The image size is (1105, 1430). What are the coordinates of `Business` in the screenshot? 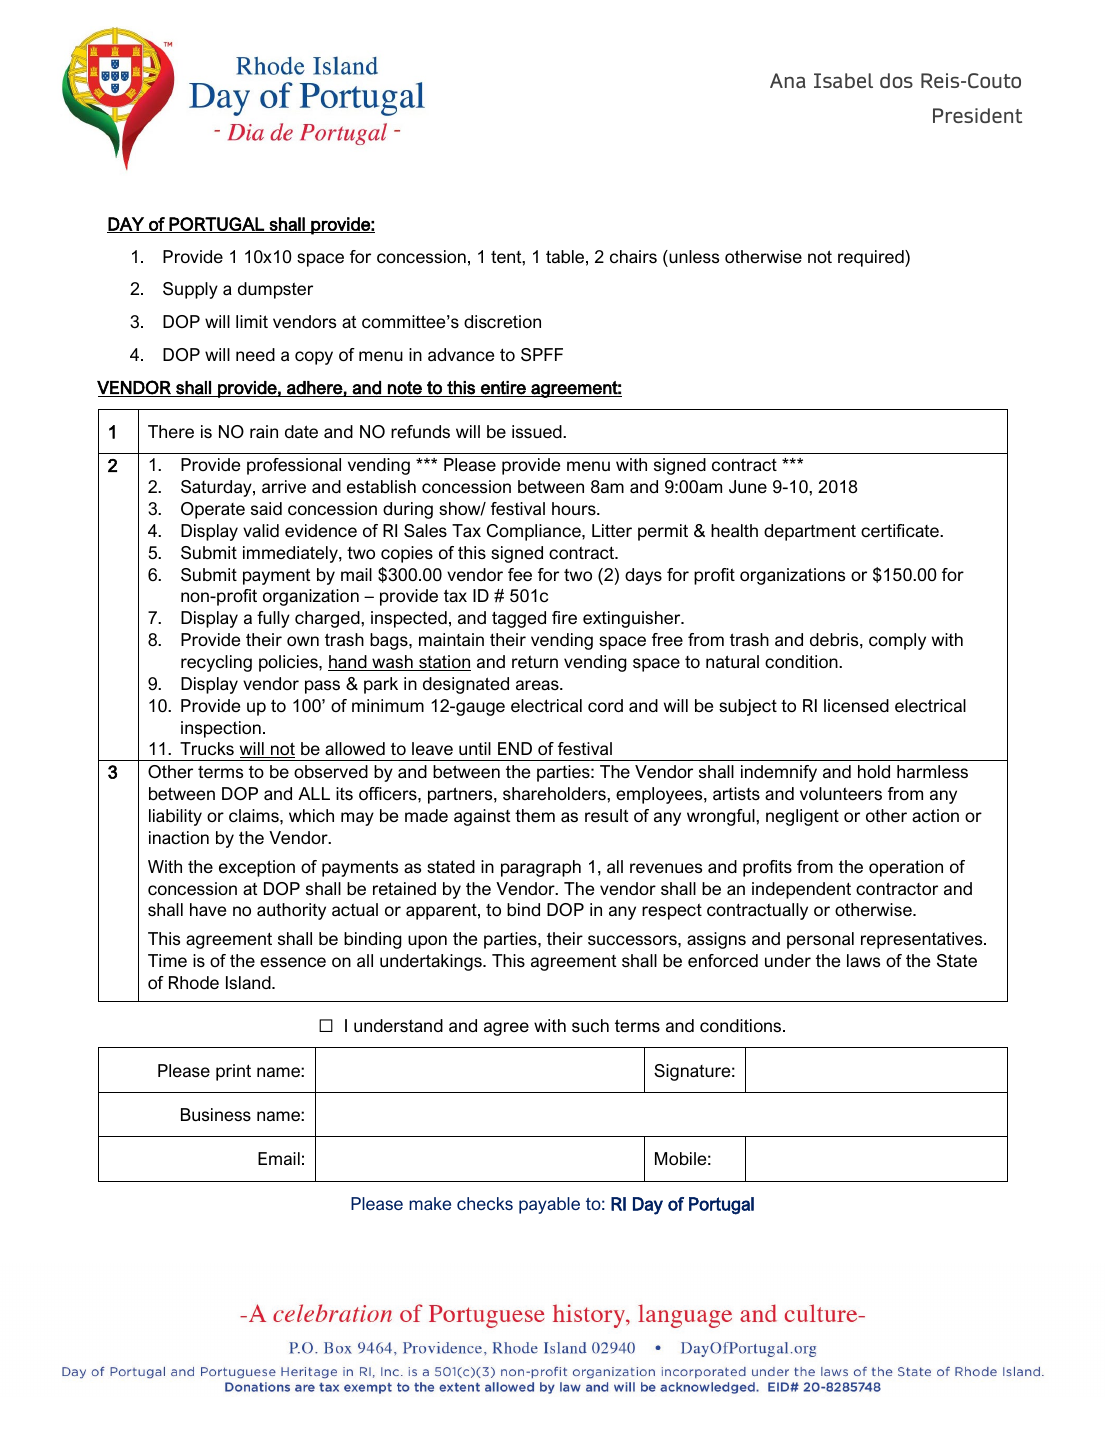 It's located at (216, 1115).
